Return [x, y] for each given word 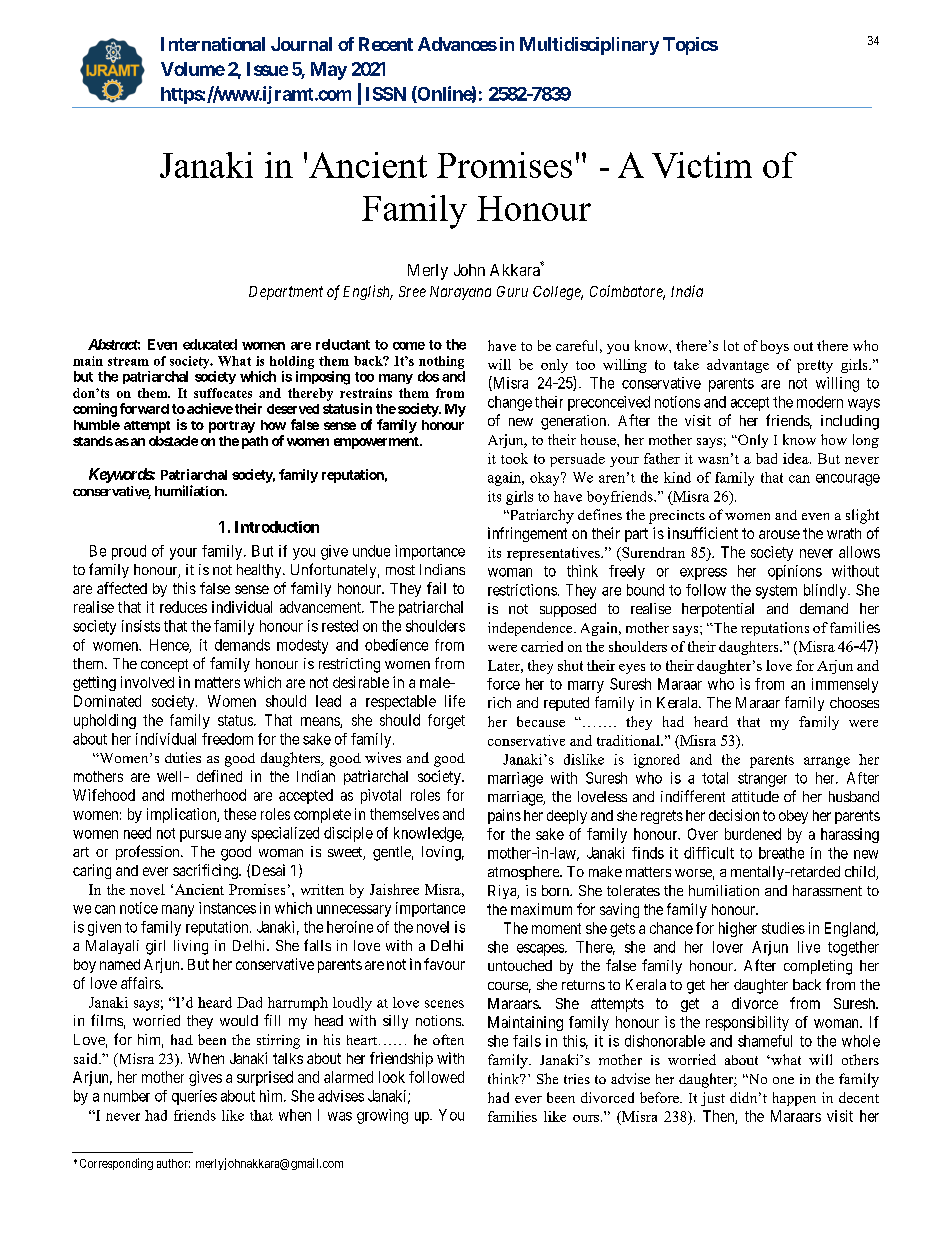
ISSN [386, 94]
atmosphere [524, 873]
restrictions [522, 590]
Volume [193, 69]
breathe [781, 853]
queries [194, 1097]
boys [775, 347]
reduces [183, 607]
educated [210, 344]
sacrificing [206, 871]
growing [382, 1116]
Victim [702, 165]
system [776, 592]
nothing [441, 362]
